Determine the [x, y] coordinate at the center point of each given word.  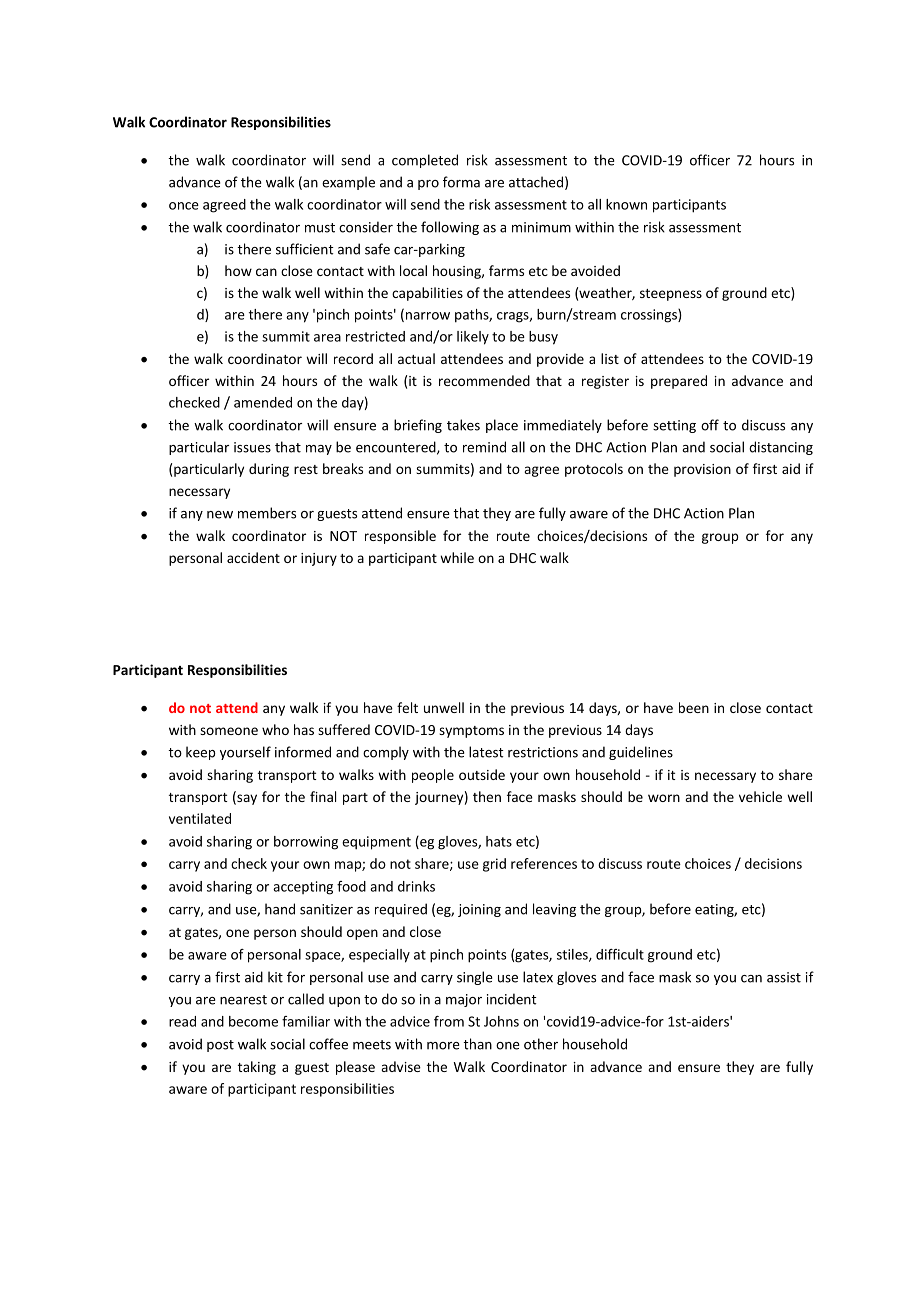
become [253, 1021]
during [269, 470]
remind [484, 447]
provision [702, 470]
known [626, 204]
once [184, 206]
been [694, 707]
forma [461, 182]
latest [486, 752]
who [275, 729]
